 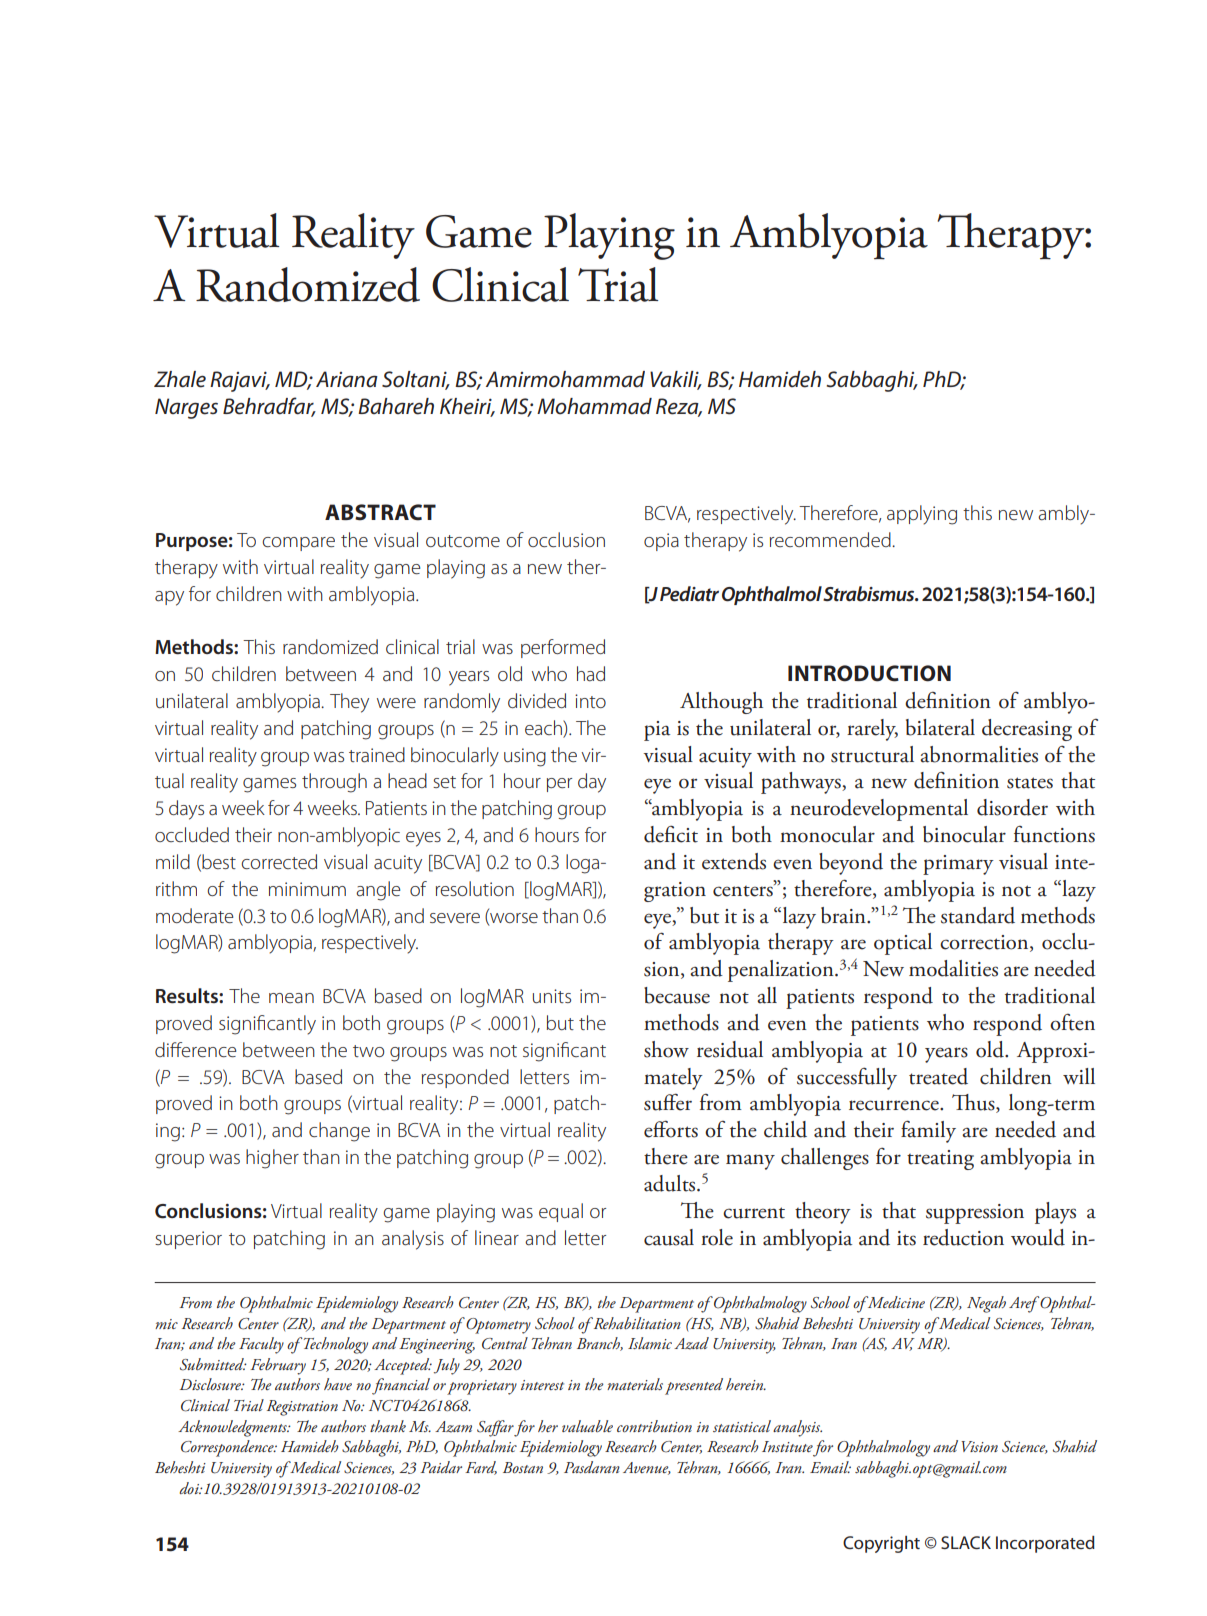 I want to click on applying, so click(x=922, y=515).
